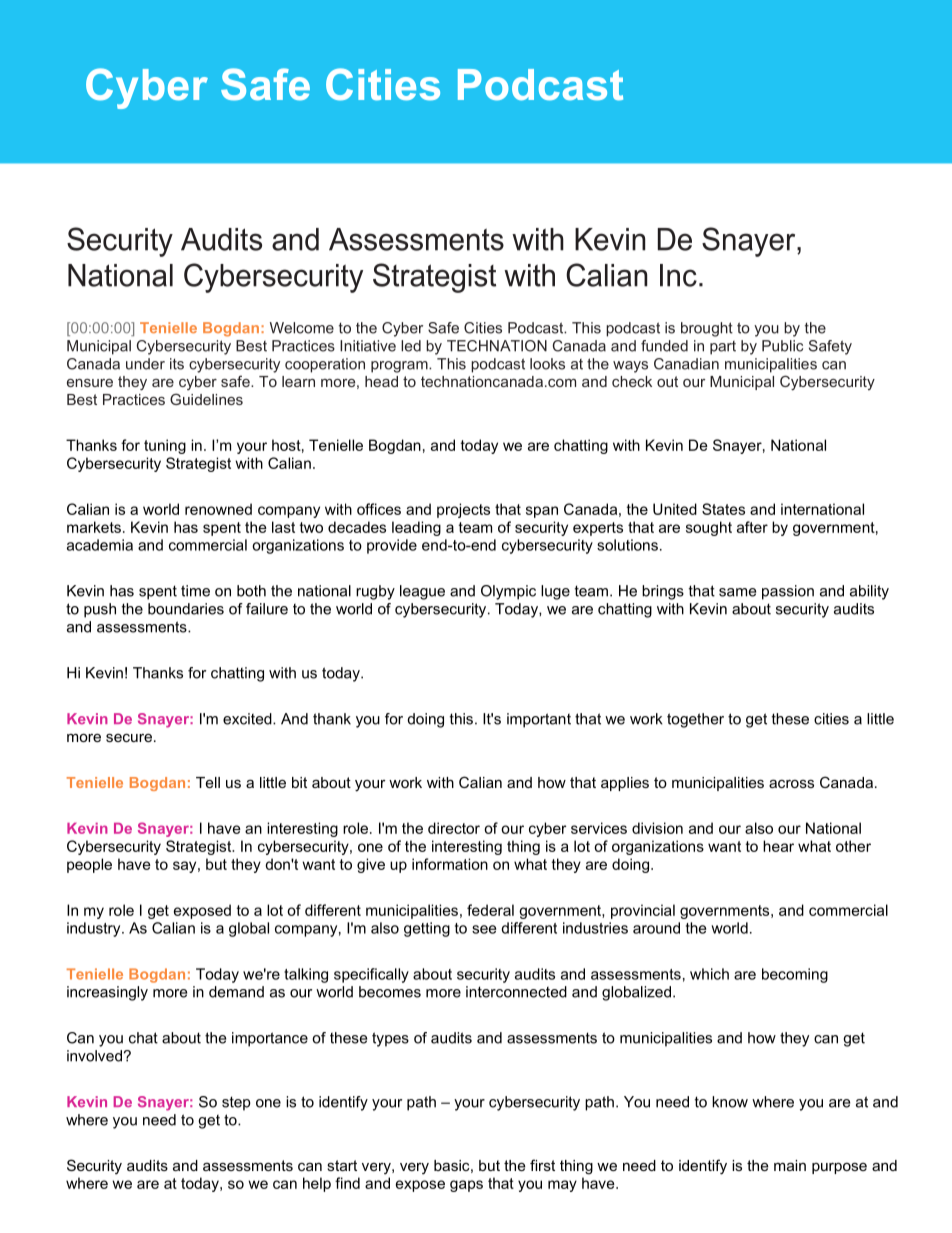 The height and width of the screenshot is (1233, 952). I want to click on under, so click(145, 364).
